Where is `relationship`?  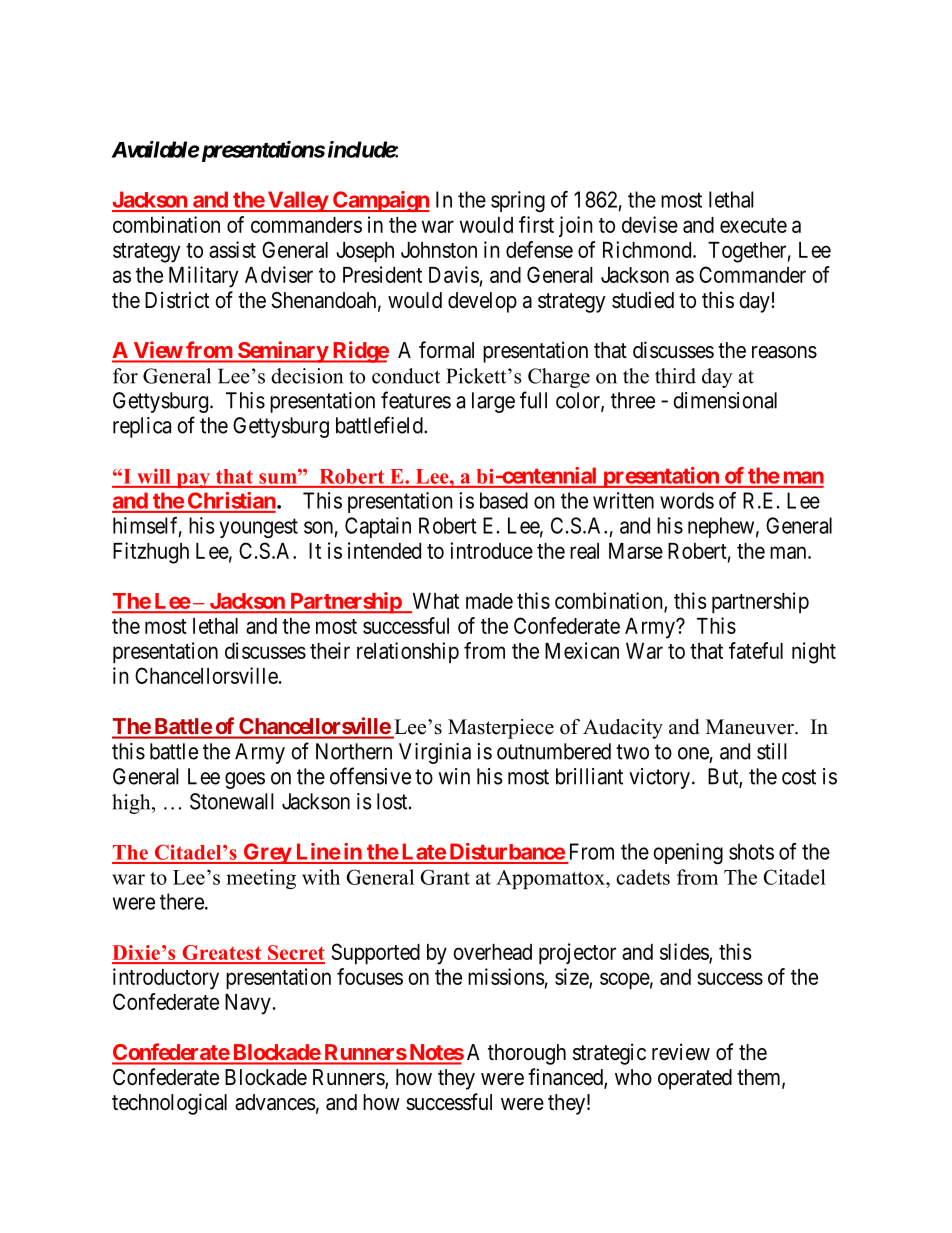 relationship is located at coordinates (408, 653).
